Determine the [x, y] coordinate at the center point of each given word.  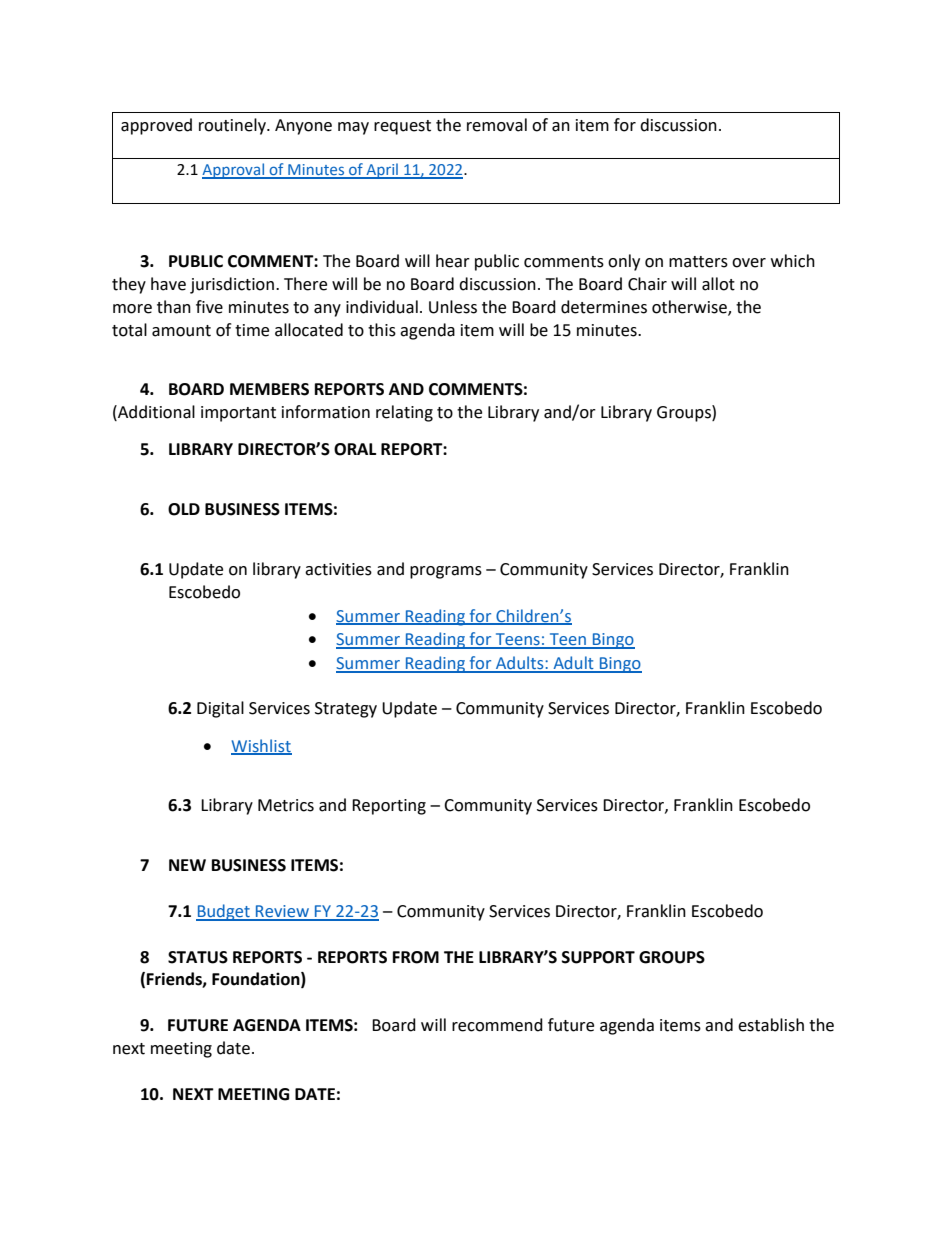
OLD [184, 509]
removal [497, 125]
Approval [234, 171]
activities [338, 569]
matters [698, 262]
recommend [497, 1025]
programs [446, 572]
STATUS [198, 957]
